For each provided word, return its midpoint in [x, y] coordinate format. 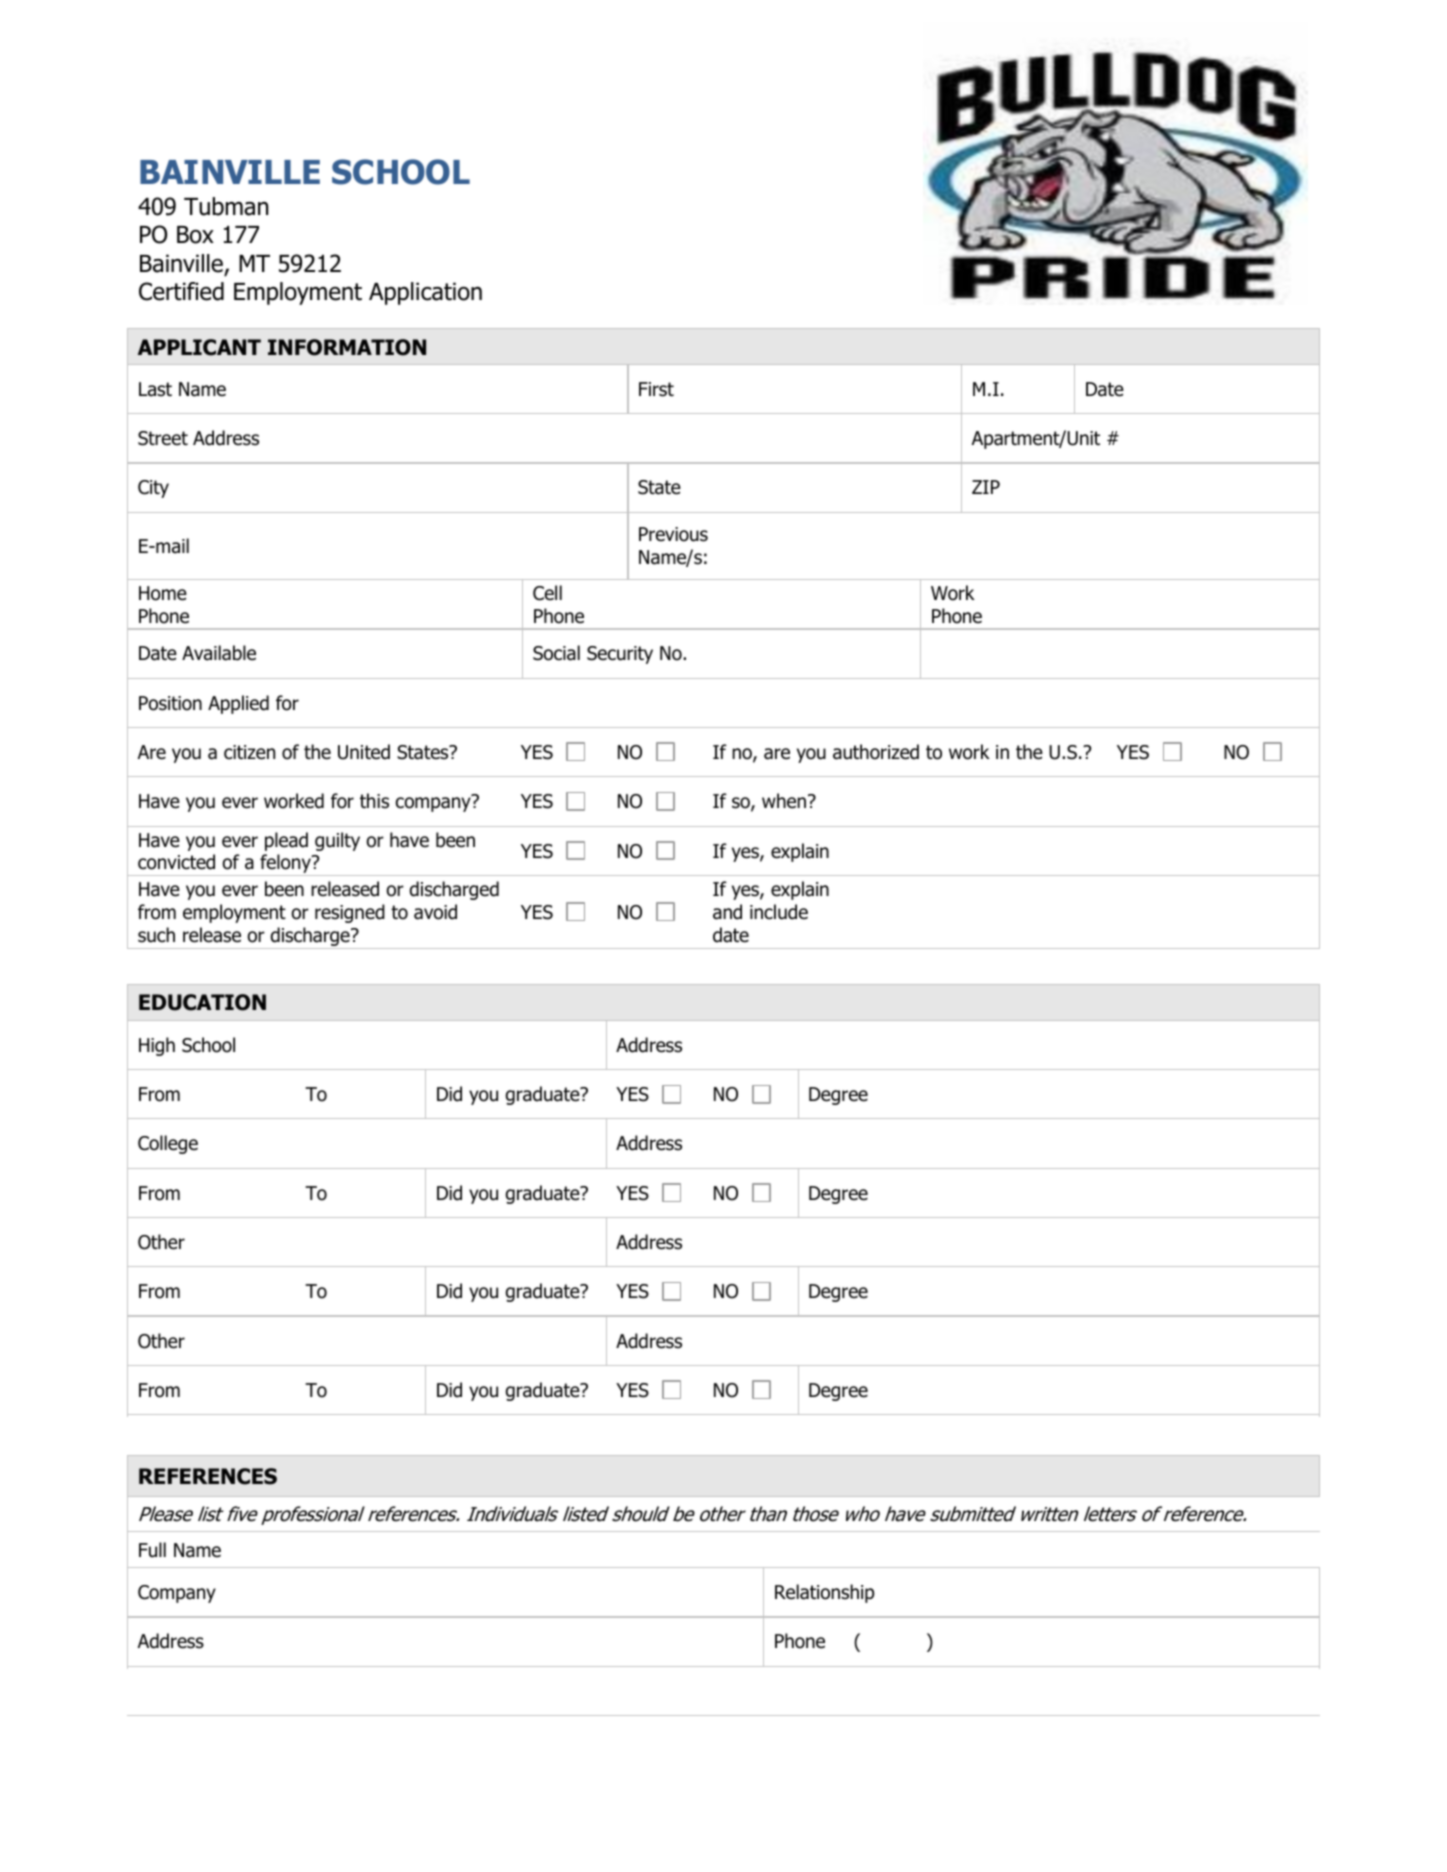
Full [152, 1550]
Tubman [226, 206]
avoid [435, 912]
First [656, 389]
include [779, 912]
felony [285, 865]
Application [425, 293]
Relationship [824, 1593]
